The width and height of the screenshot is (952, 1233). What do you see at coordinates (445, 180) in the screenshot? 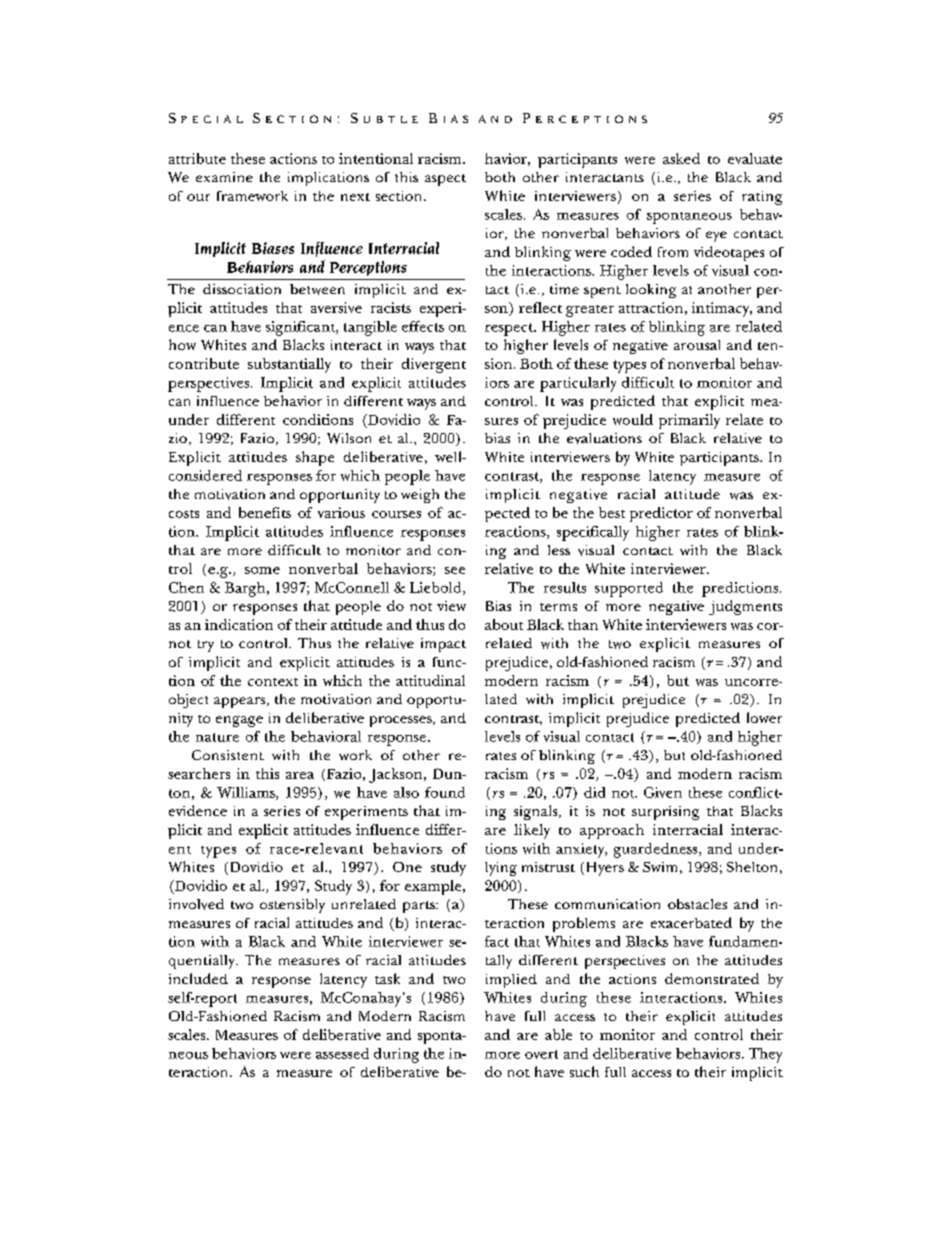
I see `aspect` at bounding box center [445, 180].
